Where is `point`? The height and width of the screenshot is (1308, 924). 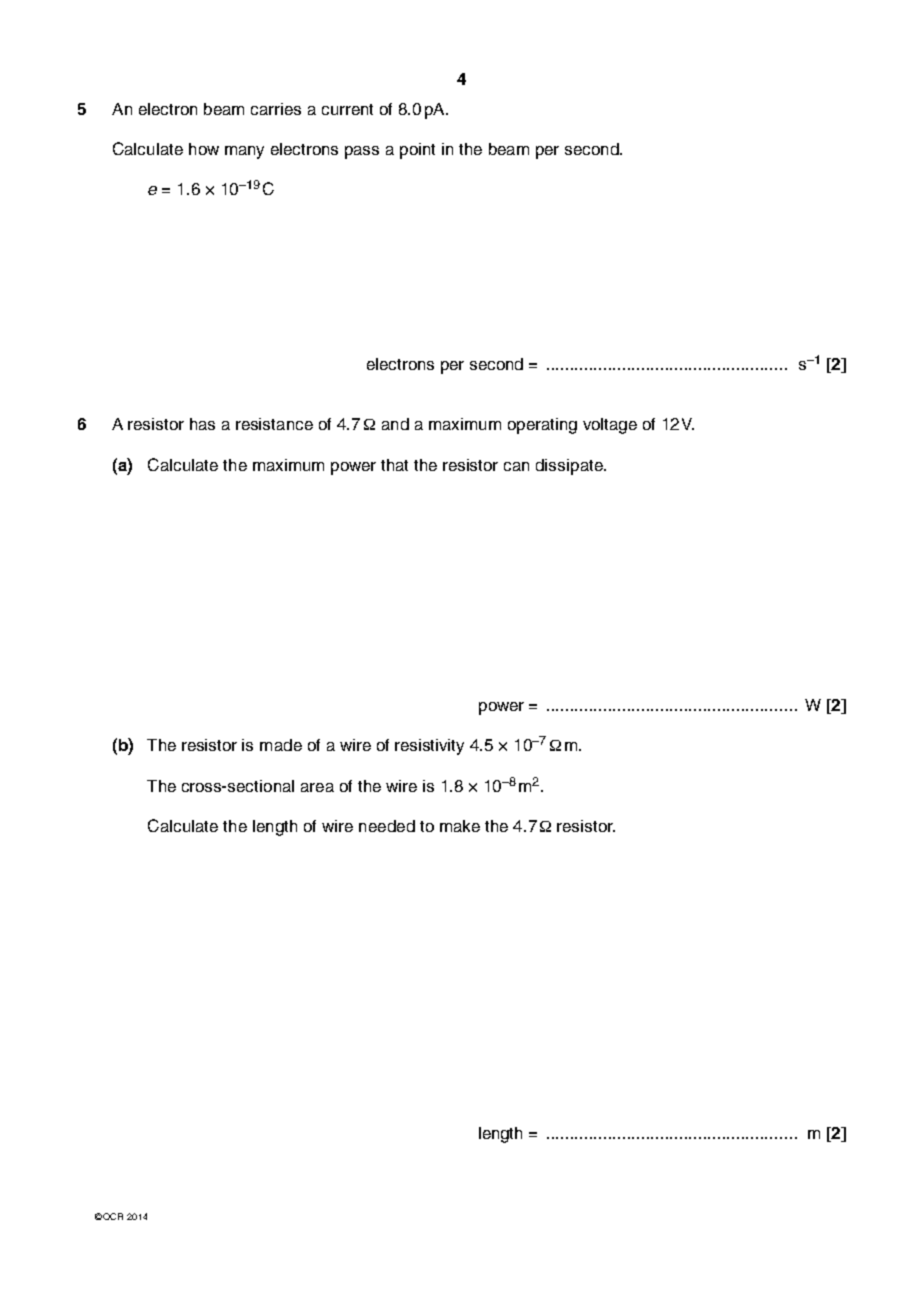
point is located at coordinates (417, 151).
